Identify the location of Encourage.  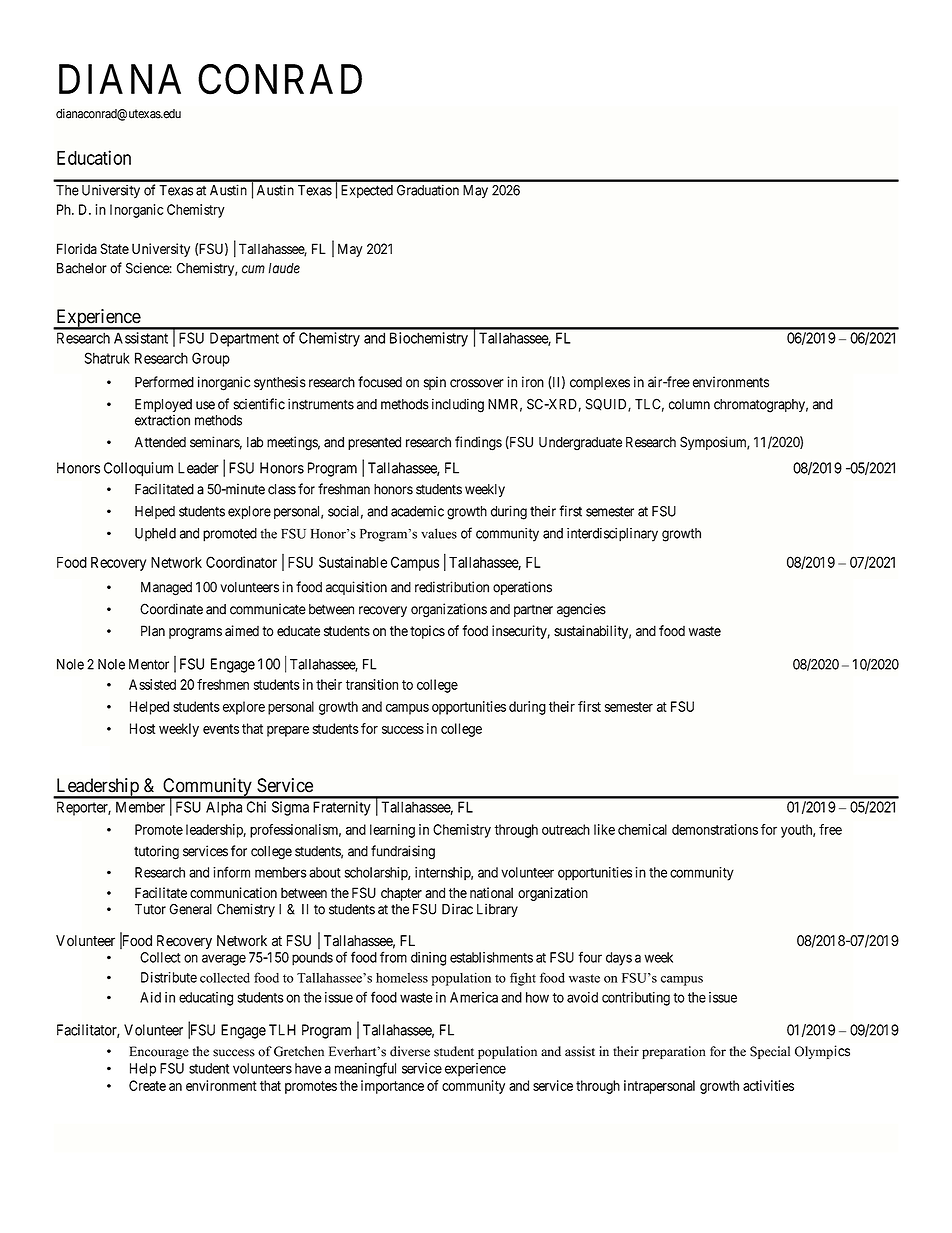
(159, 1052).
